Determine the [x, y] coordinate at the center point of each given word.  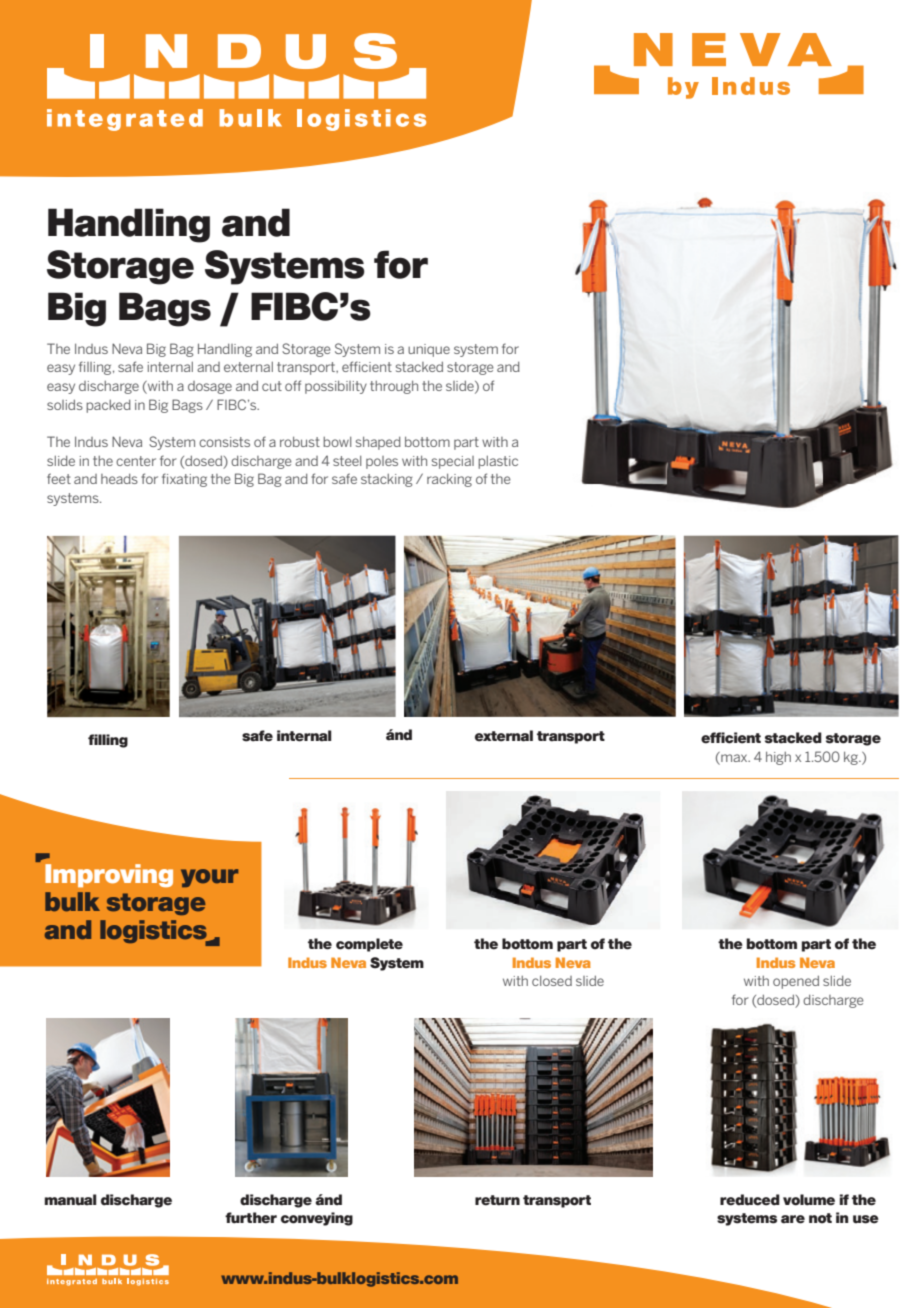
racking [449, 480]
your [209, 878]
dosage [210, 387]
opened [796, 982]
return [497, 1200]
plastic [498, 462]
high [778, 758]
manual [71, 1200]
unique [429, 350]
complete [369, 945]
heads [119, 479]
